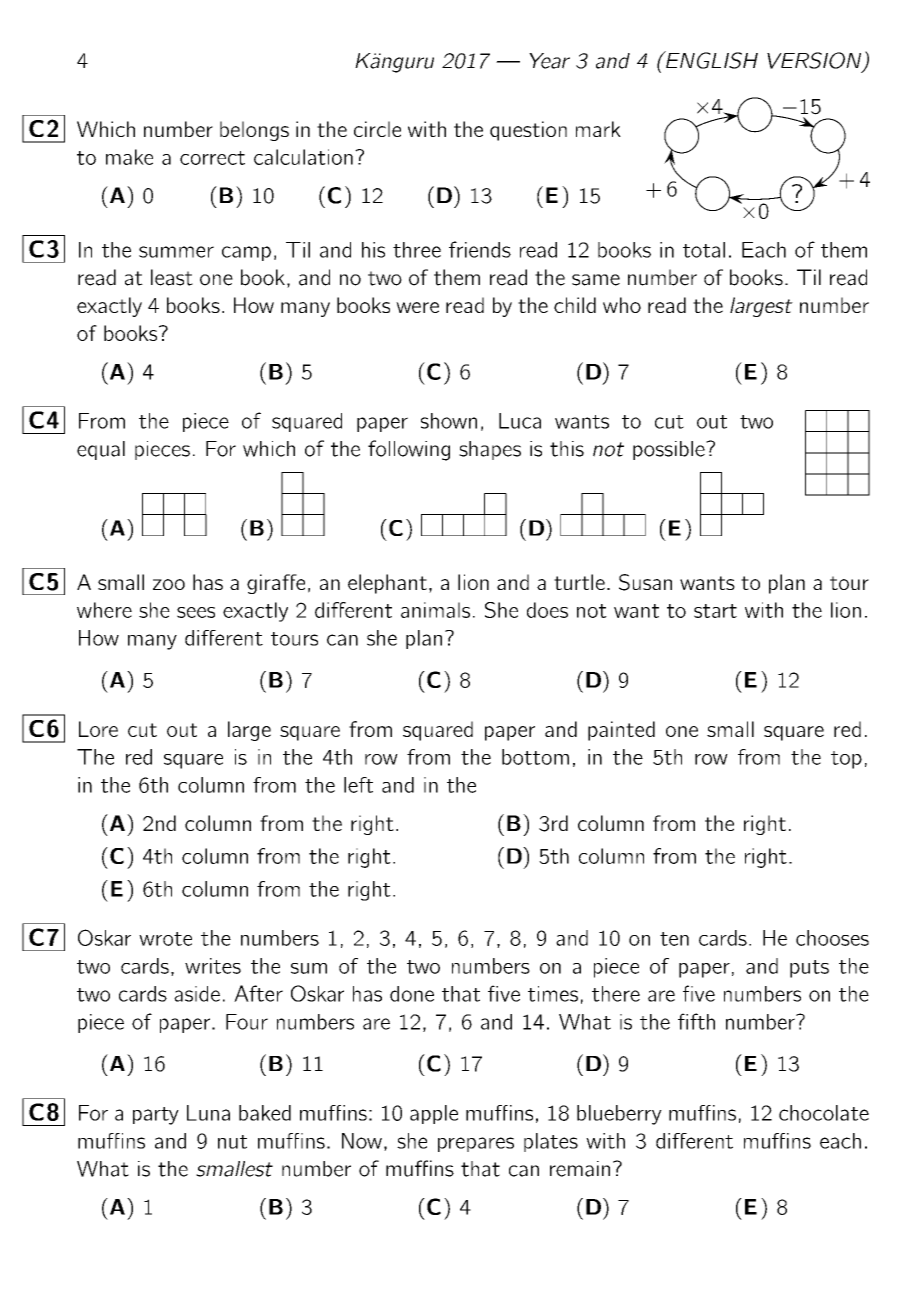  I want to click on sees, so click(196, 612).
